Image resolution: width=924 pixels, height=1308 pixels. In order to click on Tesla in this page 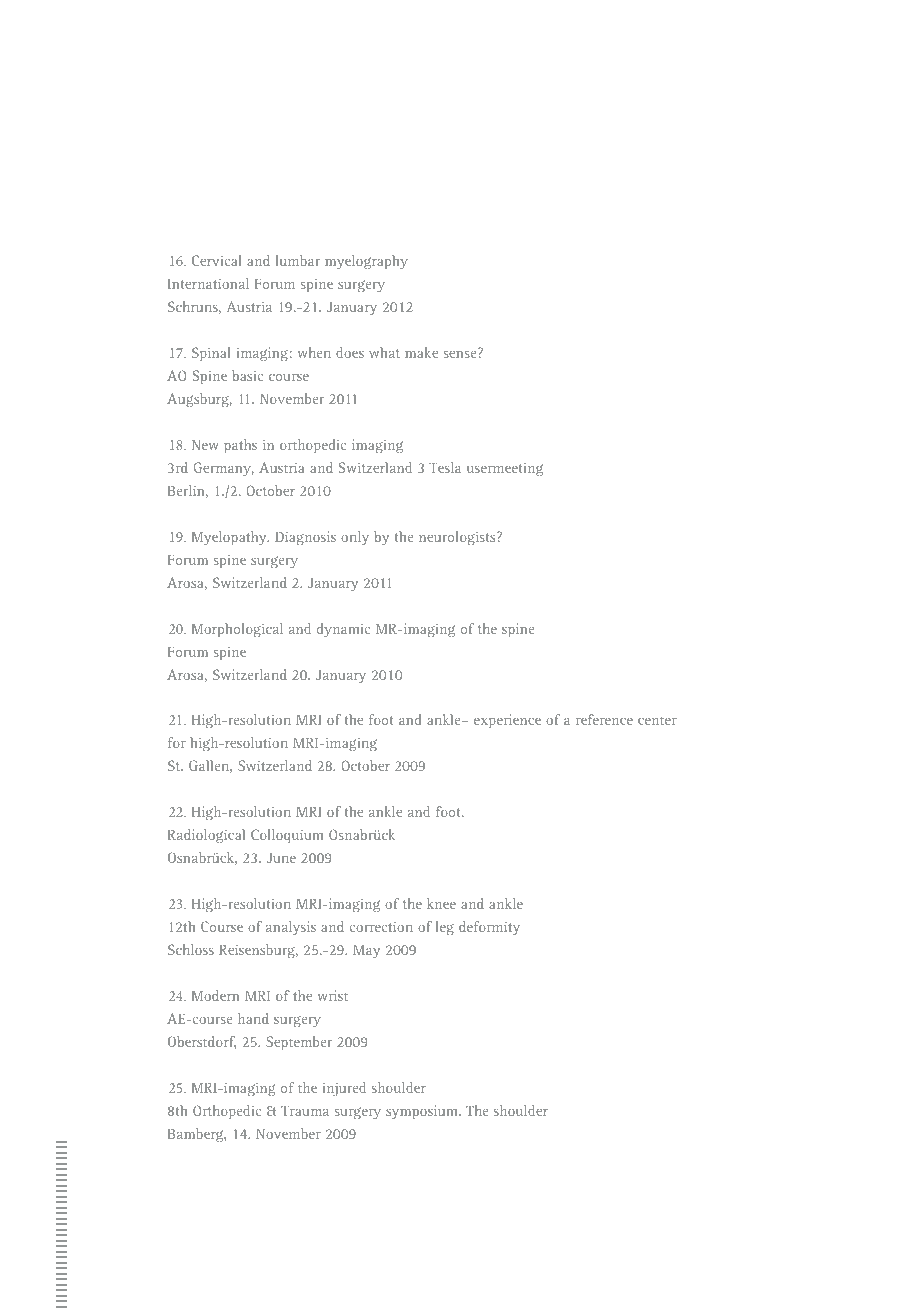, I will do `click(445, 467)`.
